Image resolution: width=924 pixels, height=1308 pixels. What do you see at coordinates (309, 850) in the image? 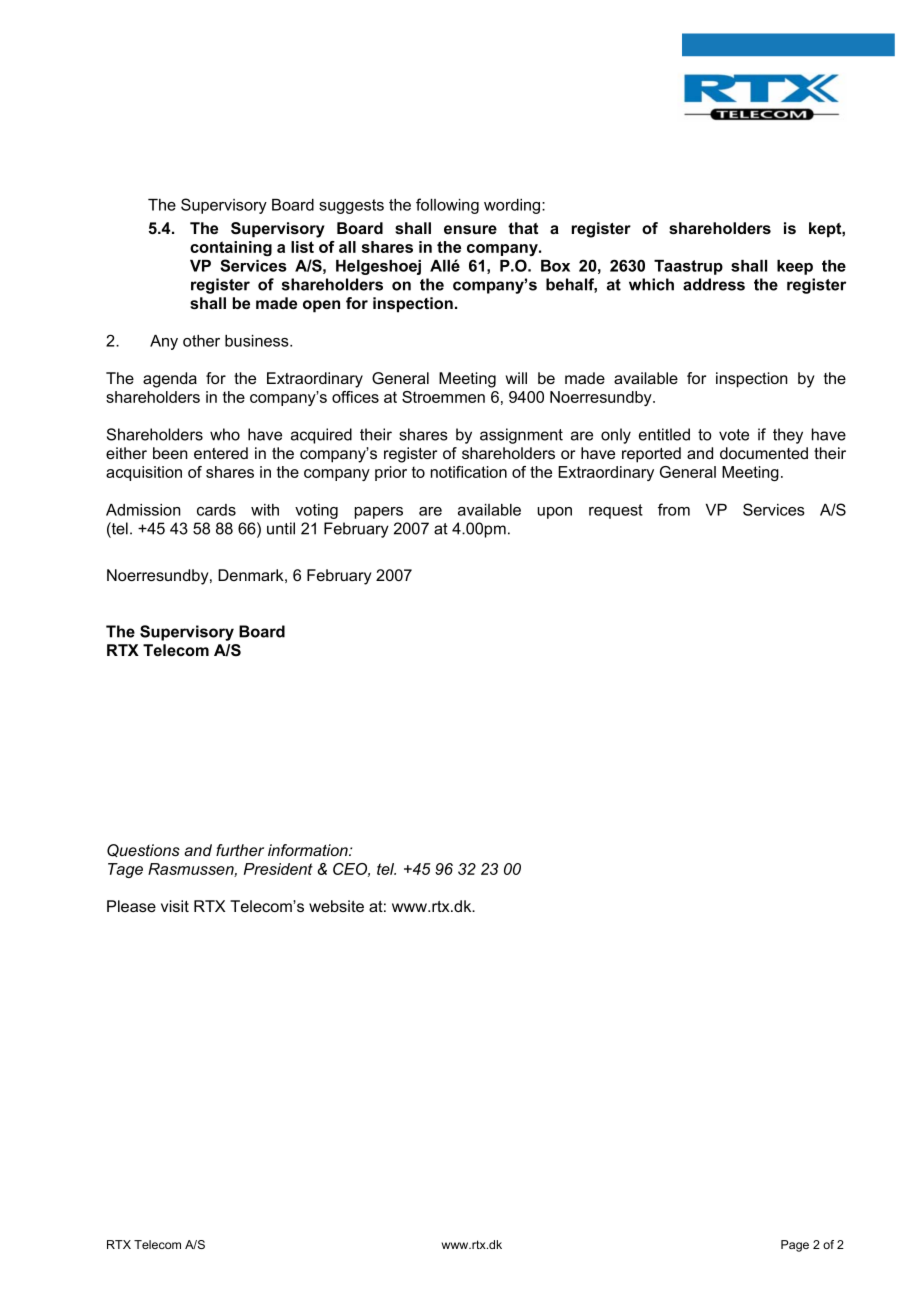
I see `information` at bounding box center [309, 850].
